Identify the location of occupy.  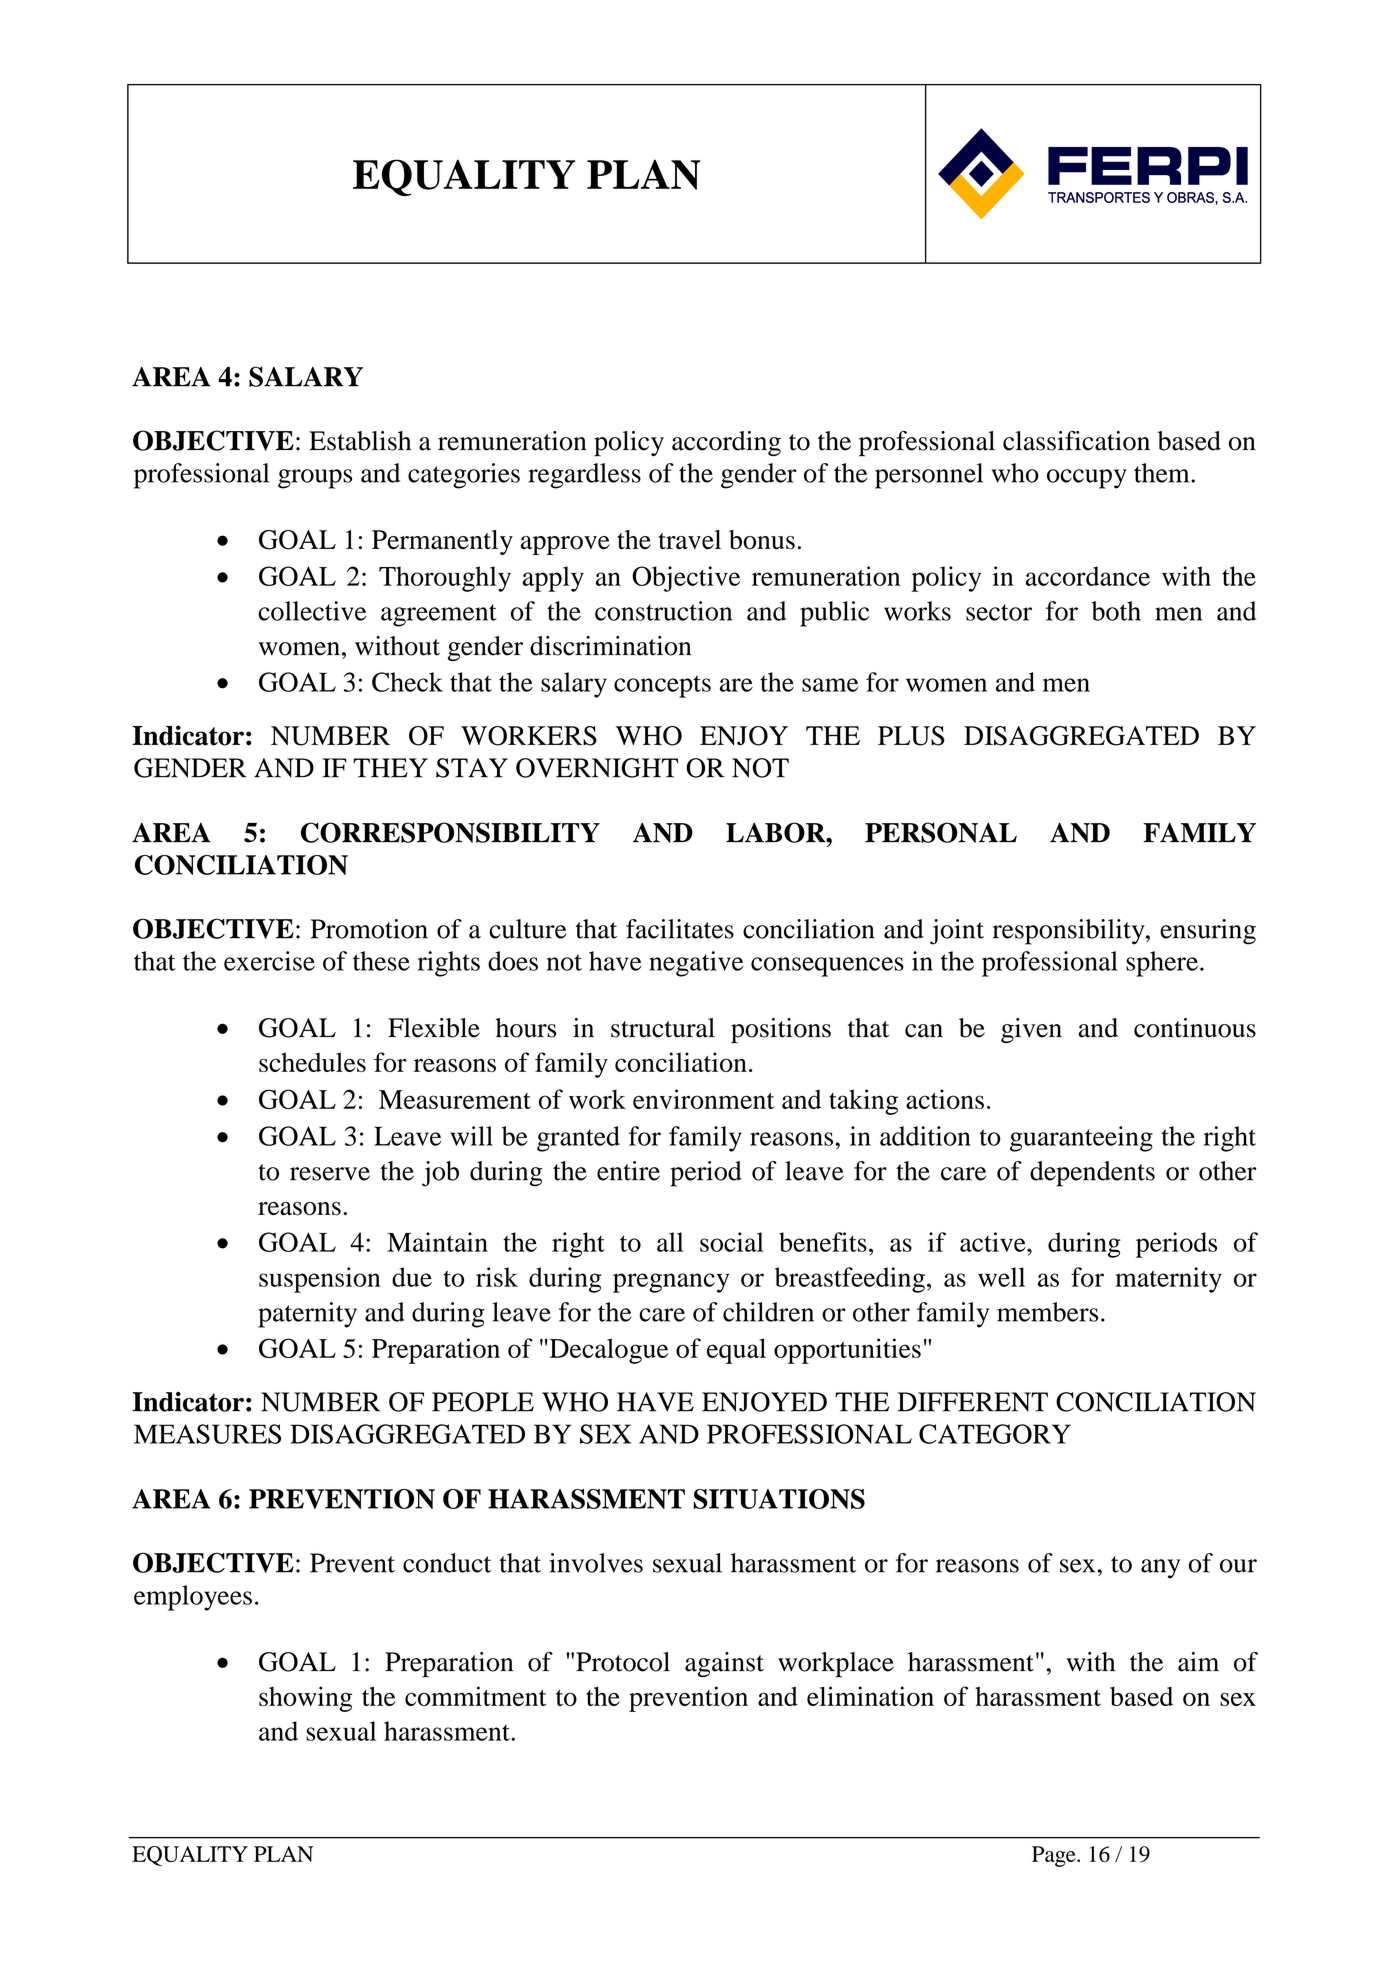
(1087, 479).
